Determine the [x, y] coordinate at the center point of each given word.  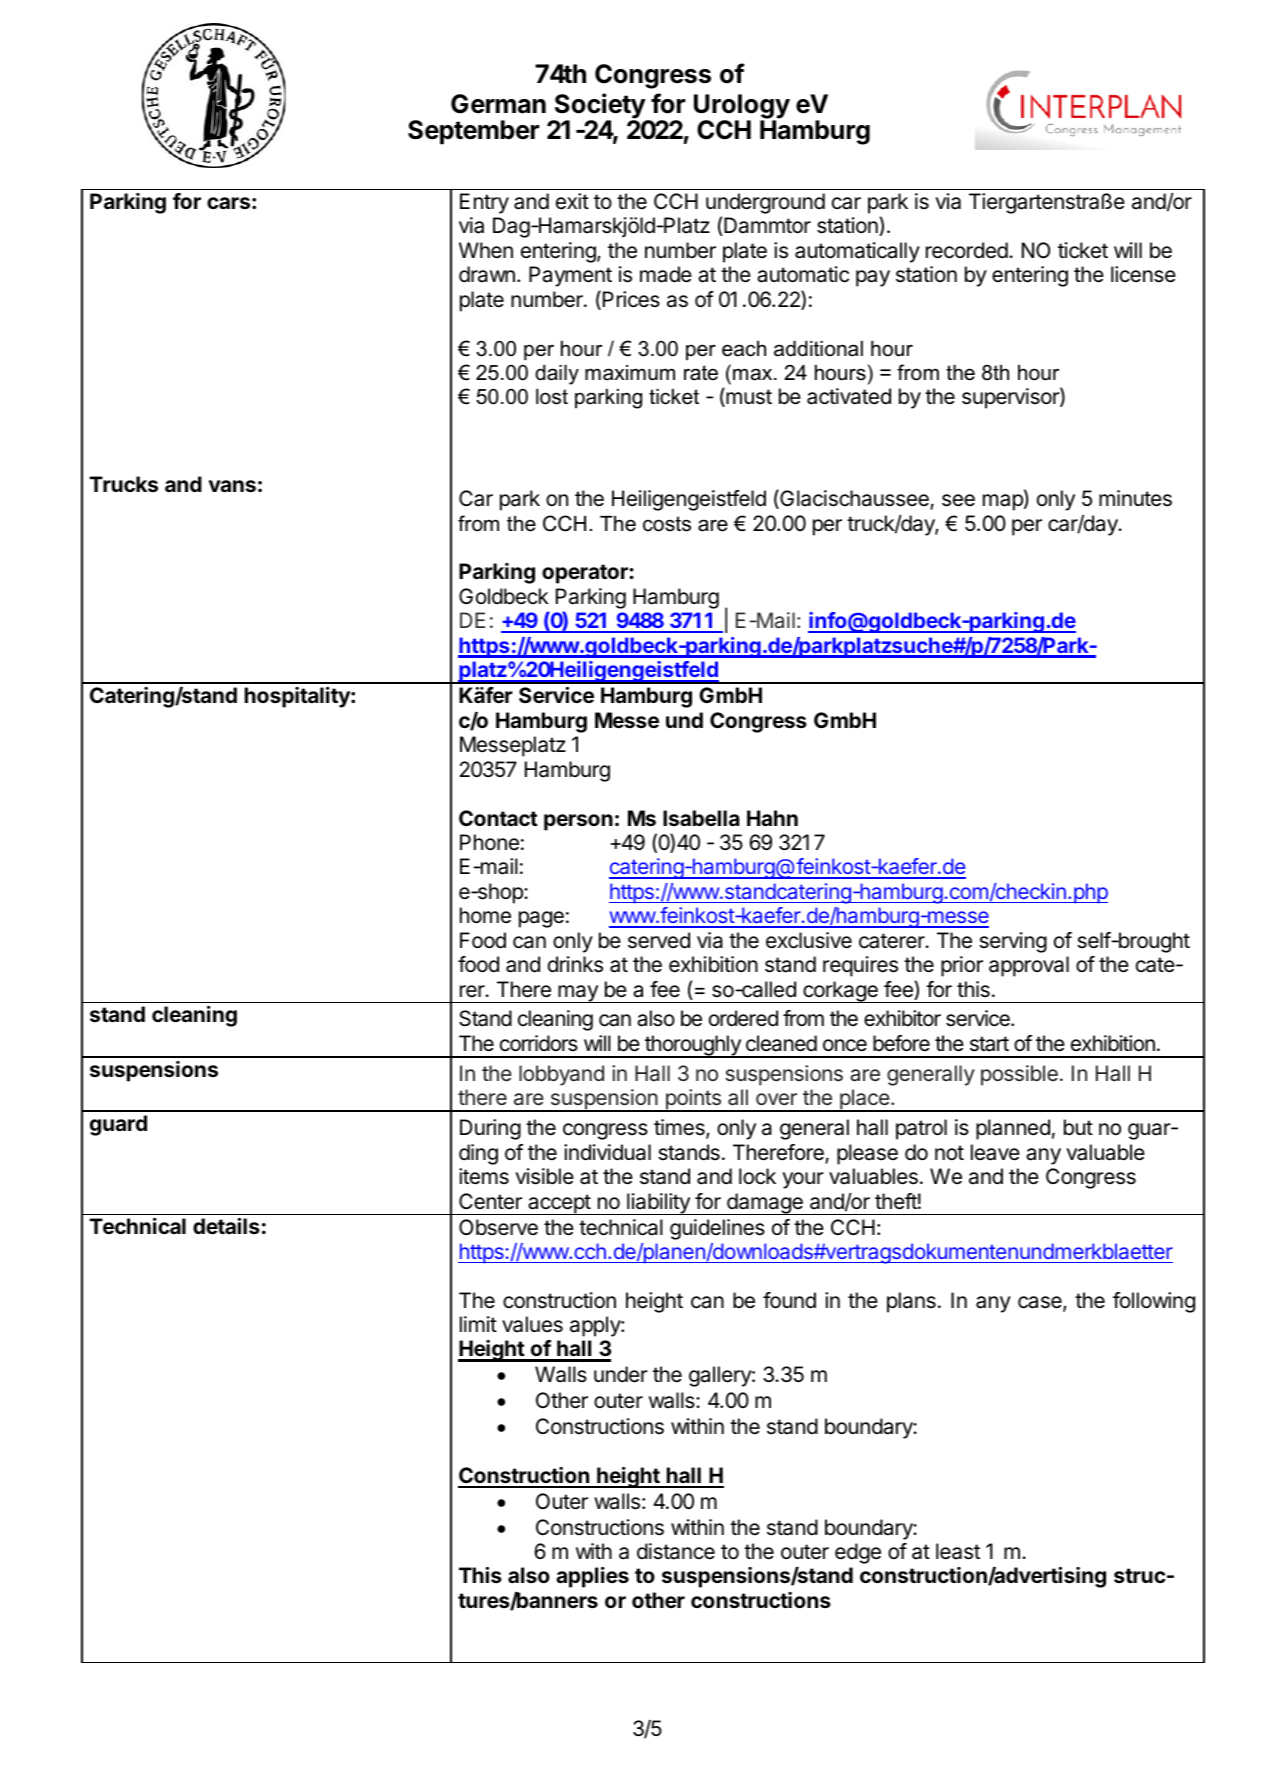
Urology [742, 107]
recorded [967, 250]
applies [592, 1577]
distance [676, 1551]
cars [228, 203]
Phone [489, 842]
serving [1013, 942]
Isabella [701, 818]
